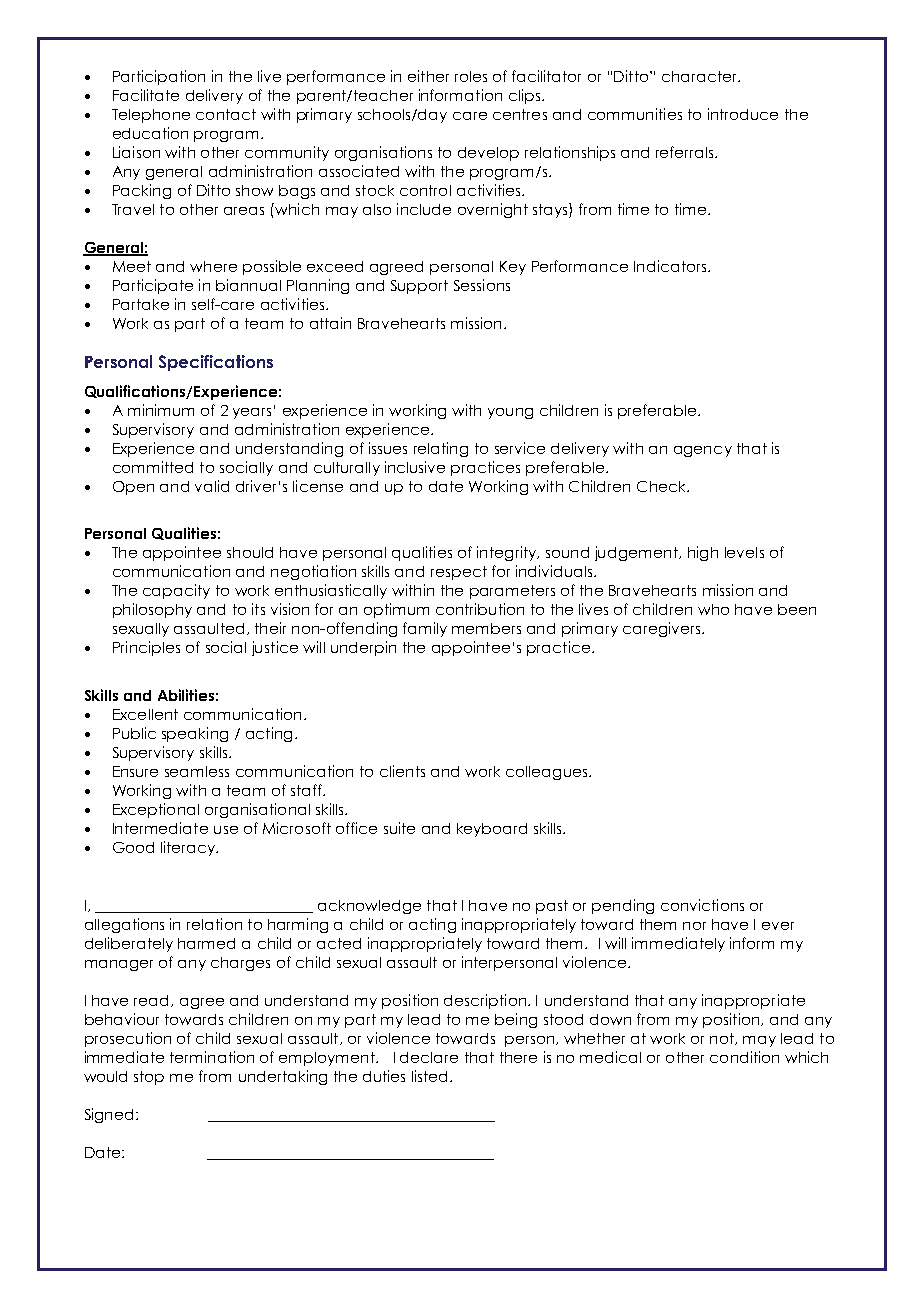  What do you see at coordinates (713, 609) in the screenshot?
I see `who` at bounding box center [713, 609].
